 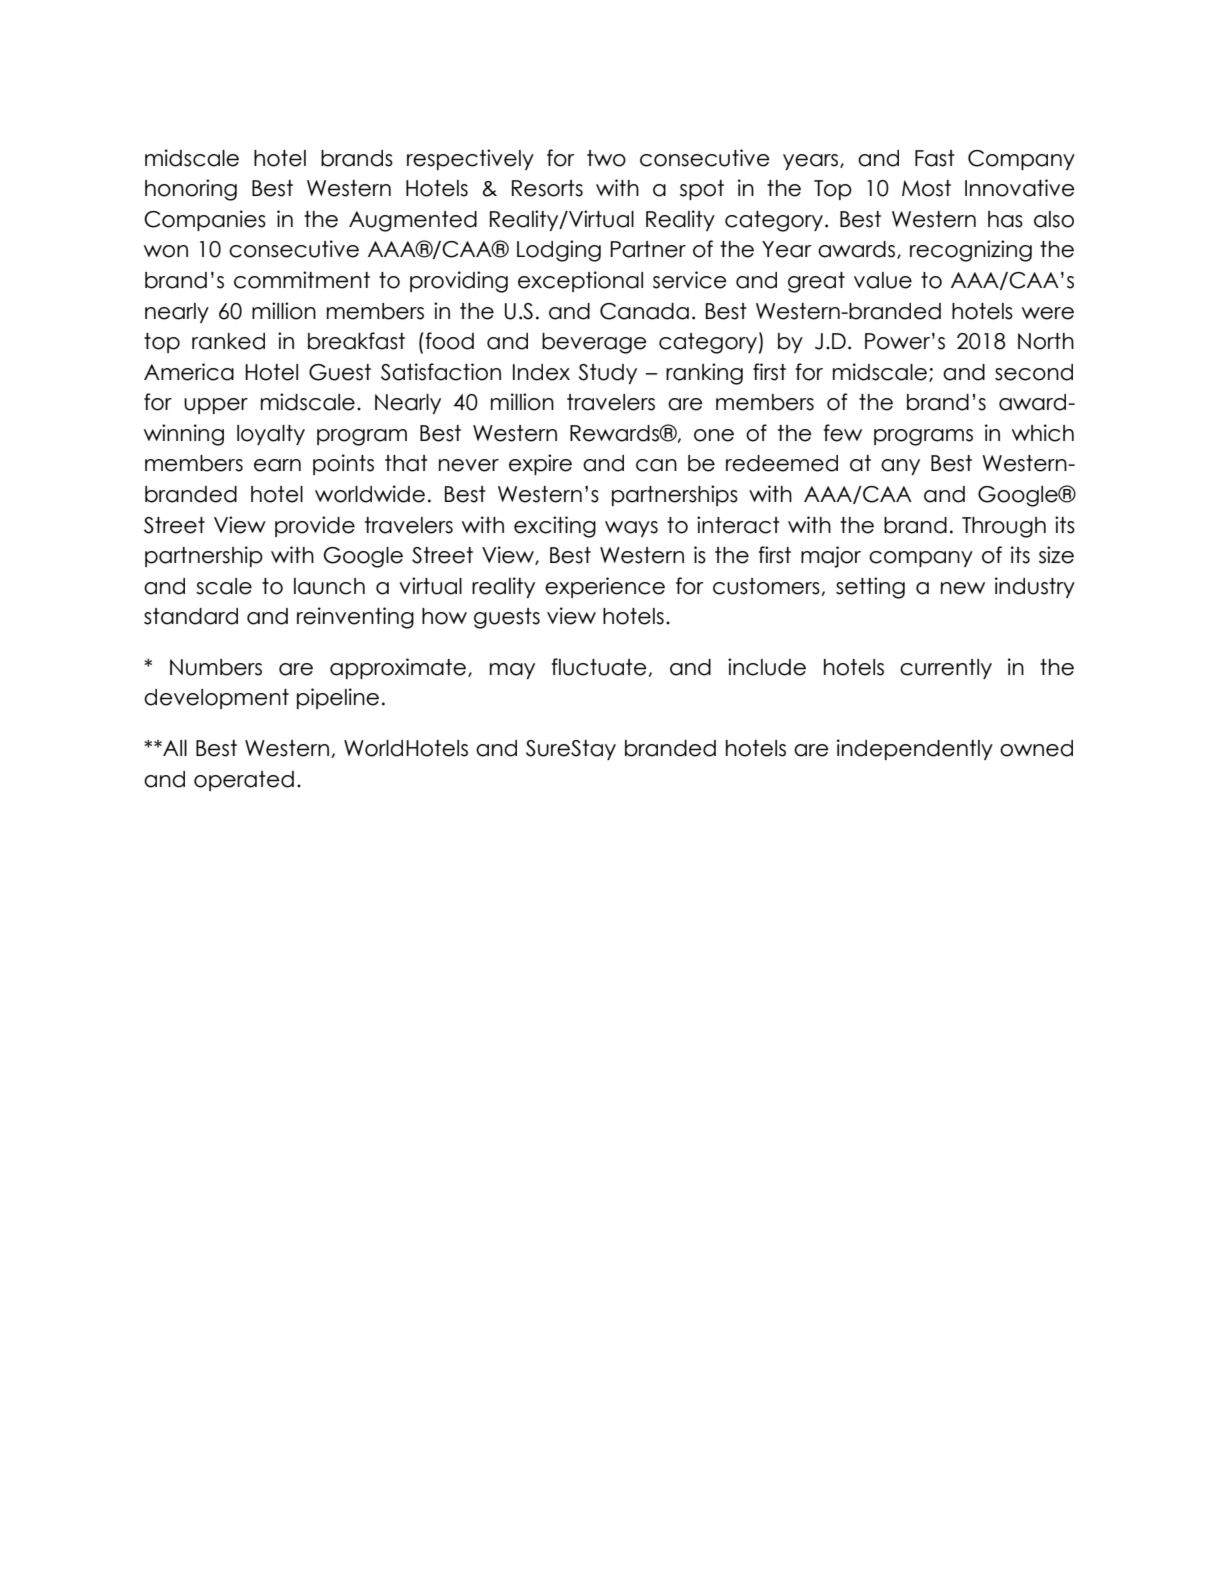 I want to click on operated, so click(x=244, y=781).
